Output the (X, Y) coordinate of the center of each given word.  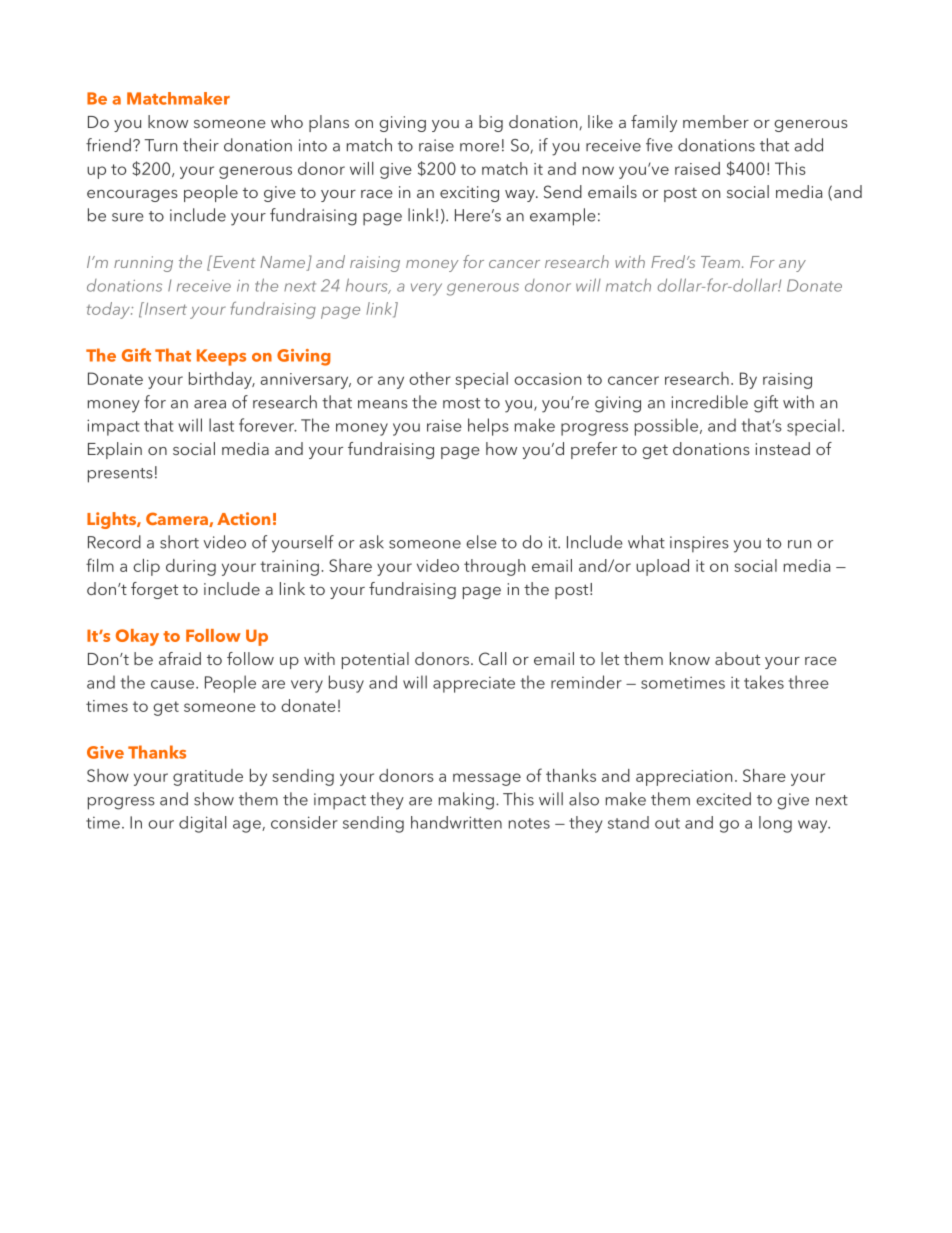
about (737, 658)
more (479, 147)
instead (783, 448)
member (716, 121)
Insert (164, 308)
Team (720, 262)
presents (120, 475)
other (430, 378)
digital (202, 824)
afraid (180, 658)
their (201, 145)
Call (492, 659)
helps (488, 427)
